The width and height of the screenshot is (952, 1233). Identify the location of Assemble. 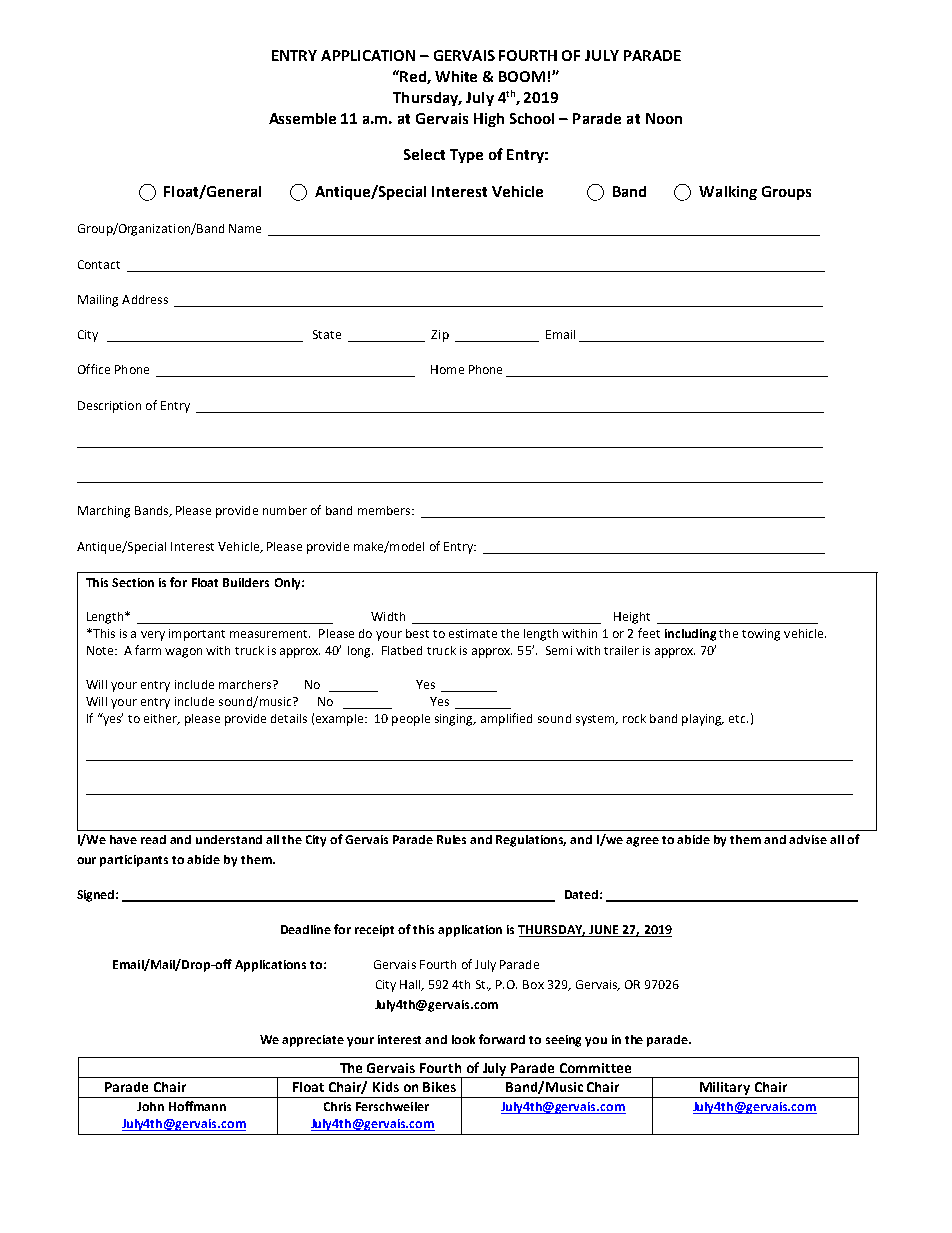
(302, 118).
